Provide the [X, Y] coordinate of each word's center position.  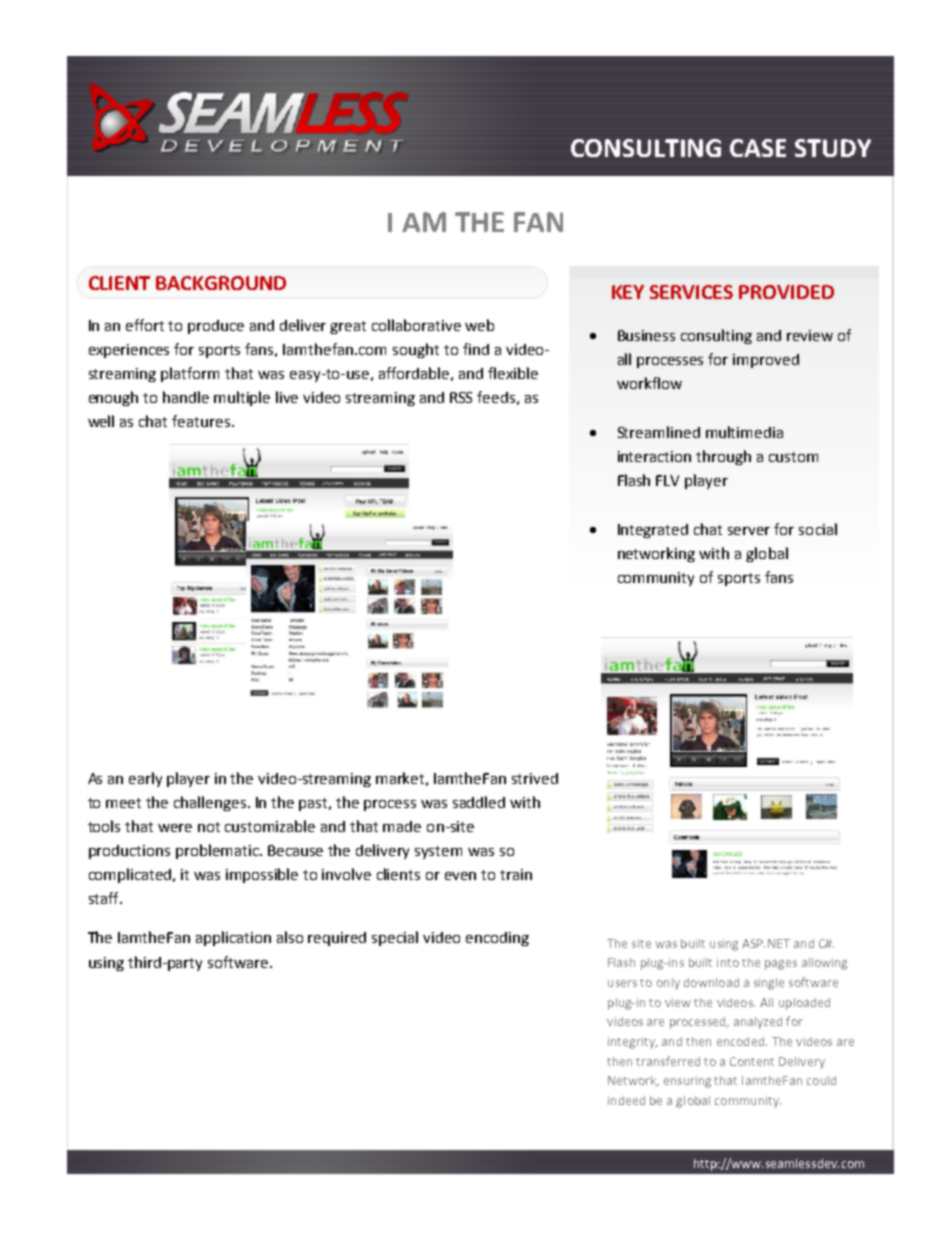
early [145, 779]
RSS [461, 397]
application [233, 938]
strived [535, 778]
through [723, 457]
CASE [758, 148]
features [202, 421]
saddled [479, 802]
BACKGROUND [221, 283]
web [479, 325]
